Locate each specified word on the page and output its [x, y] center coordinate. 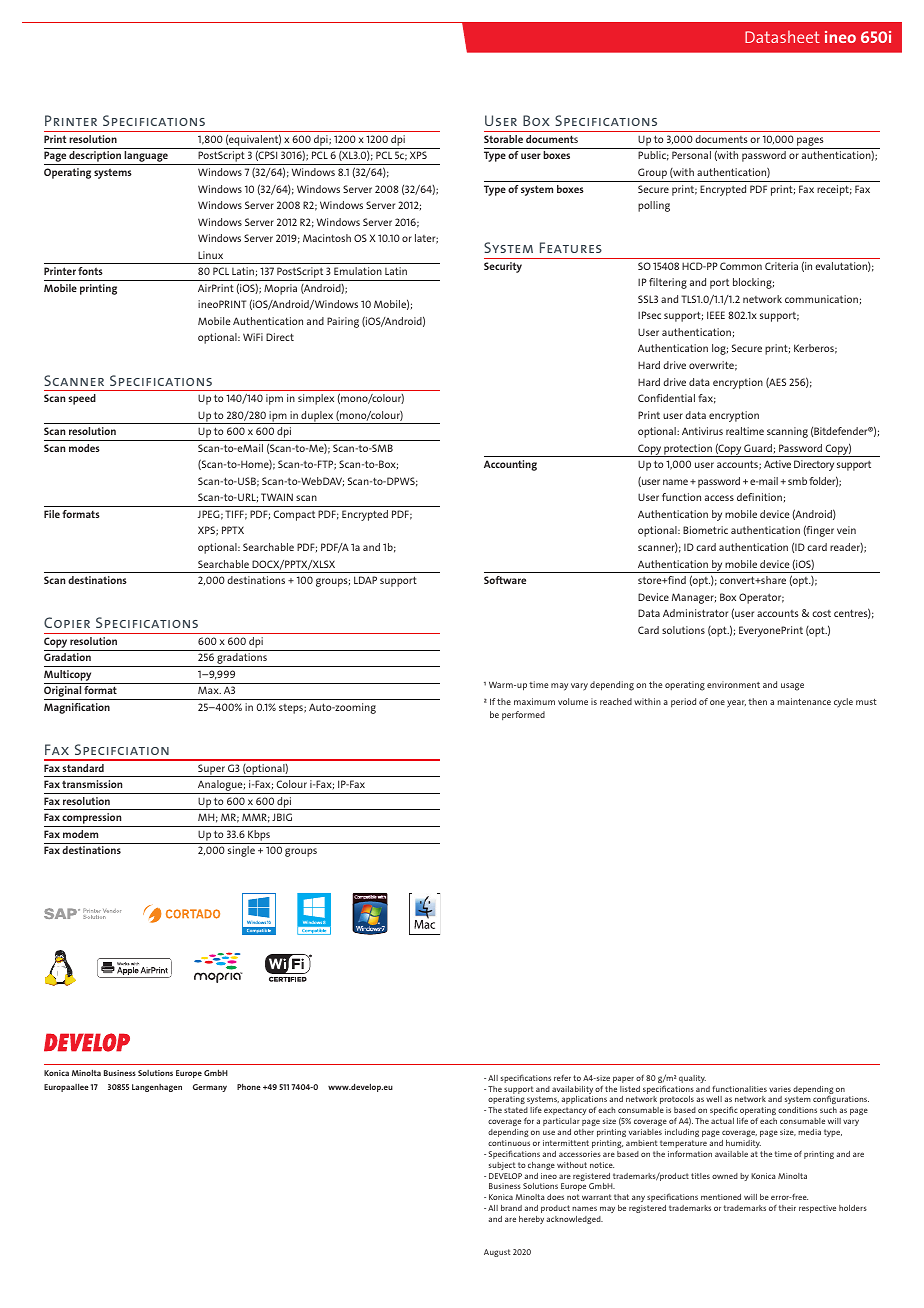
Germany [210, 1088]
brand [511, 1208]
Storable [503, 139]
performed [523, 715]
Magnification [77, 708]
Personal [691, 155]
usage [792, 687]
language [146, 158]
